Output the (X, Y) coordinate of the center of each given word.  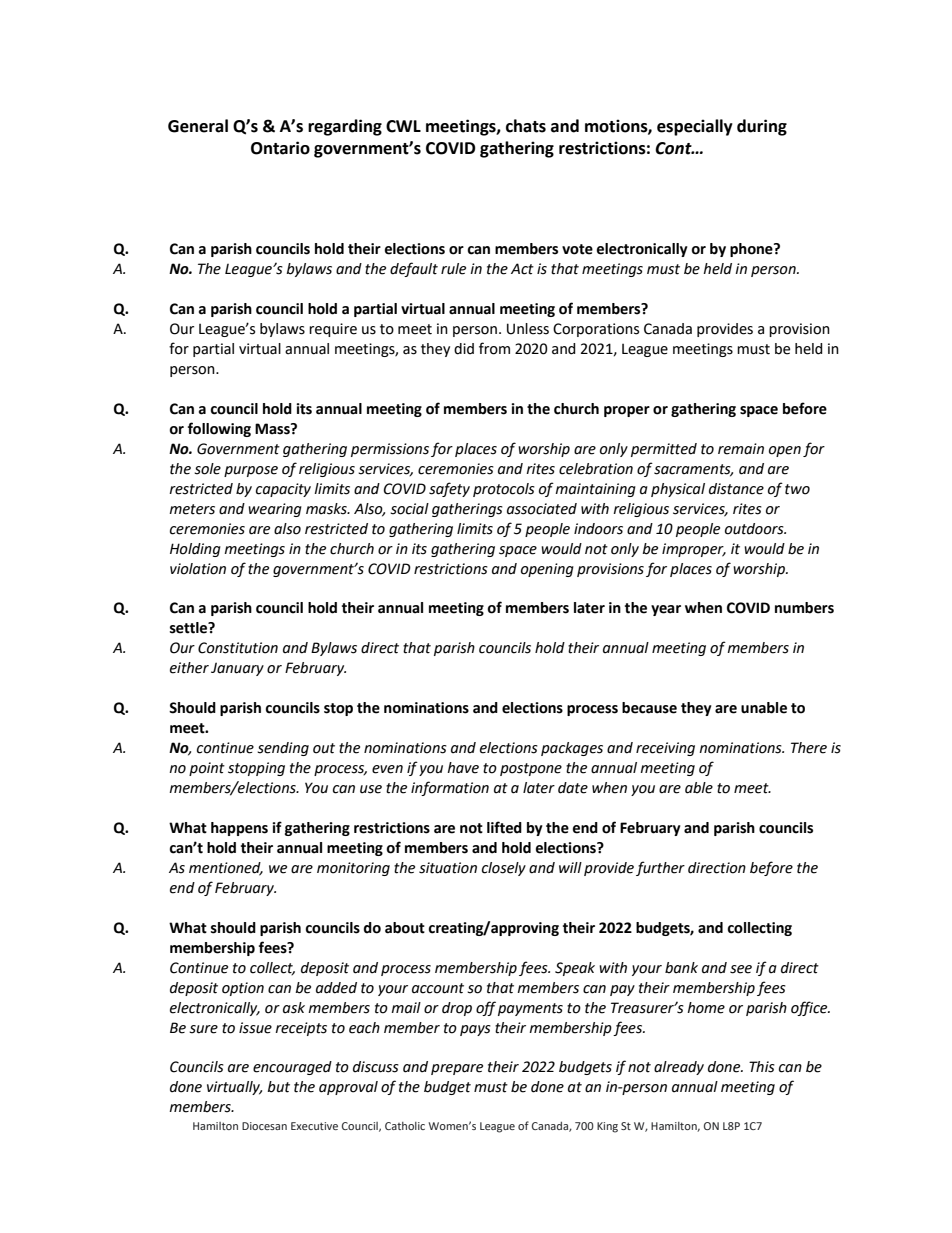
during (762, 127)
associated (542, 509)
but (278, 1087)
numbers (804, 608)
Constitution (238, 648)
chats (526, 126)
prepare (457, 1069)
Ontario (280, 148)
